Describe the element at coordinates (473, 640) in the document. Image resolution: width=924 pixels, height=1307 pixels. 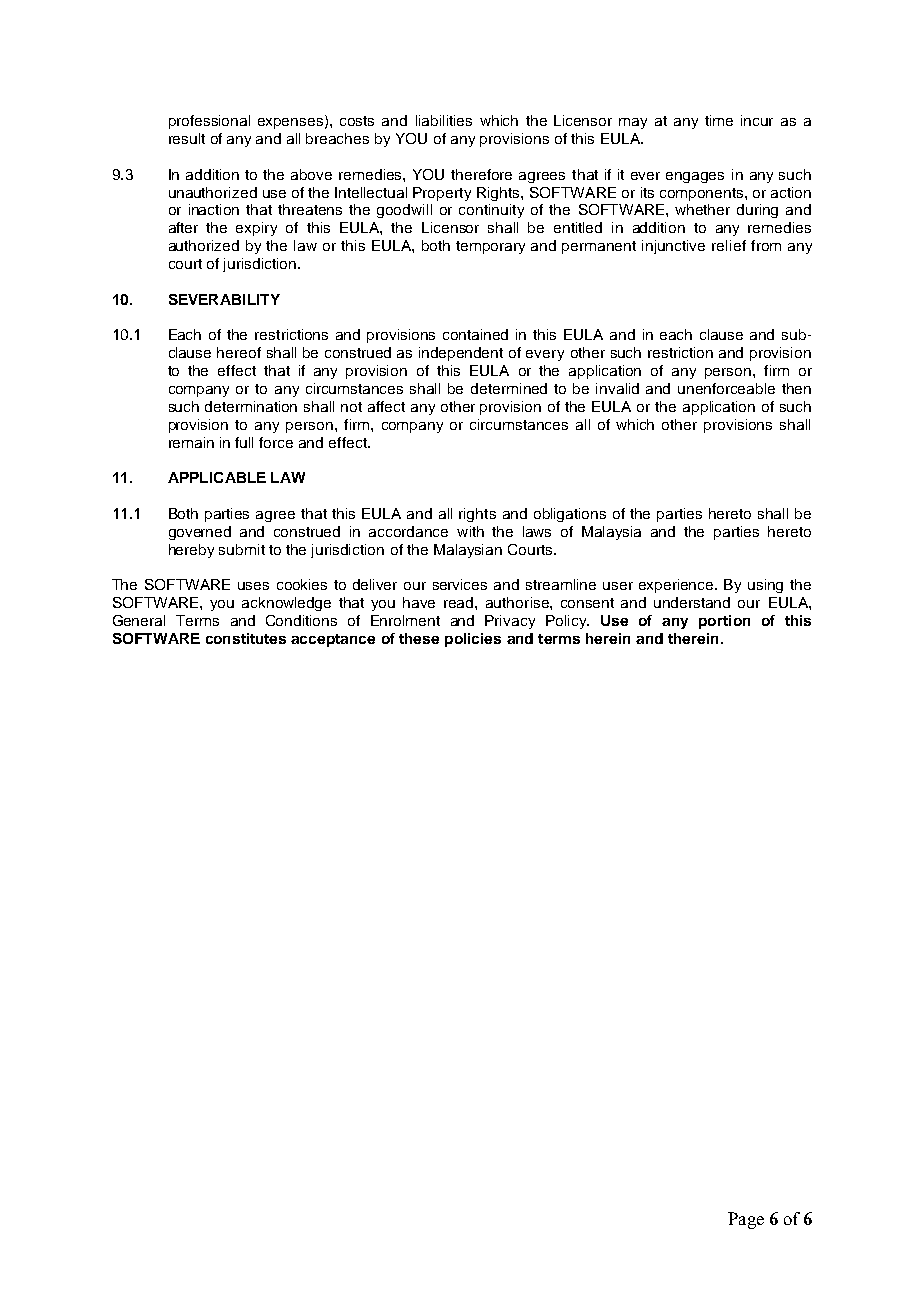
I see `policies` at that location.
